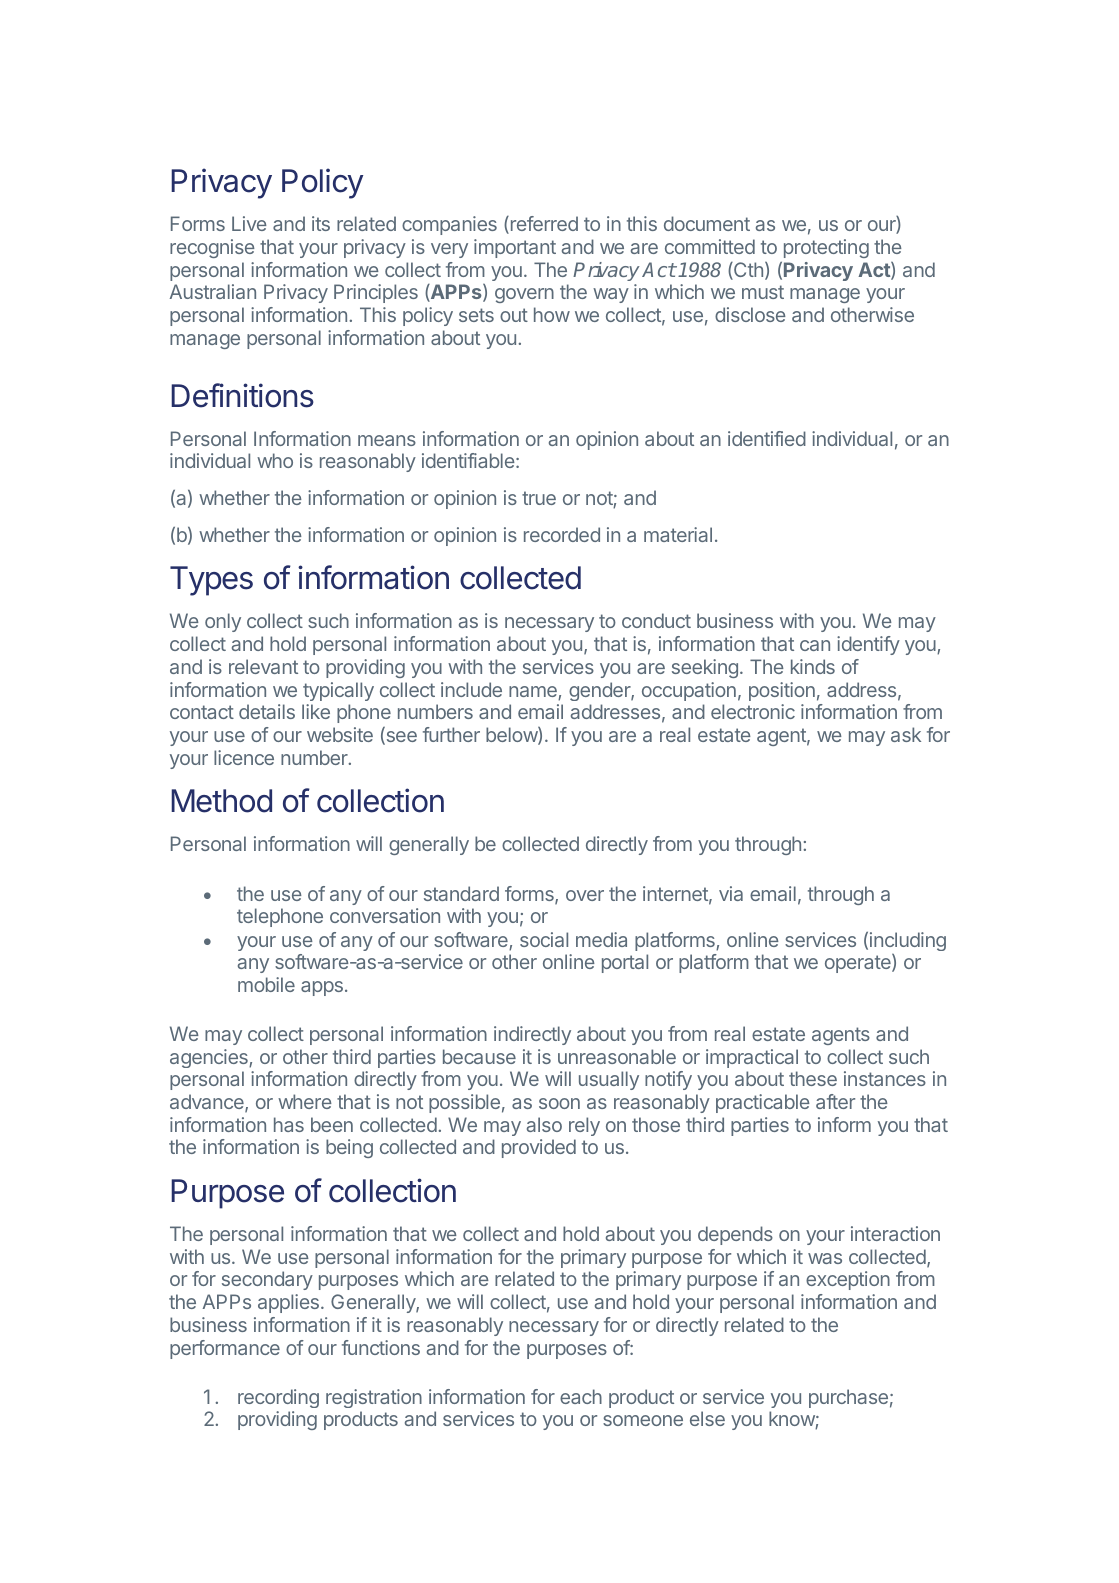 Image resolution: width=1119 pixels, height=1583 pixels. Describe the element at coordinates (305, 1101) in the screenshot. I see `where` at that location.
